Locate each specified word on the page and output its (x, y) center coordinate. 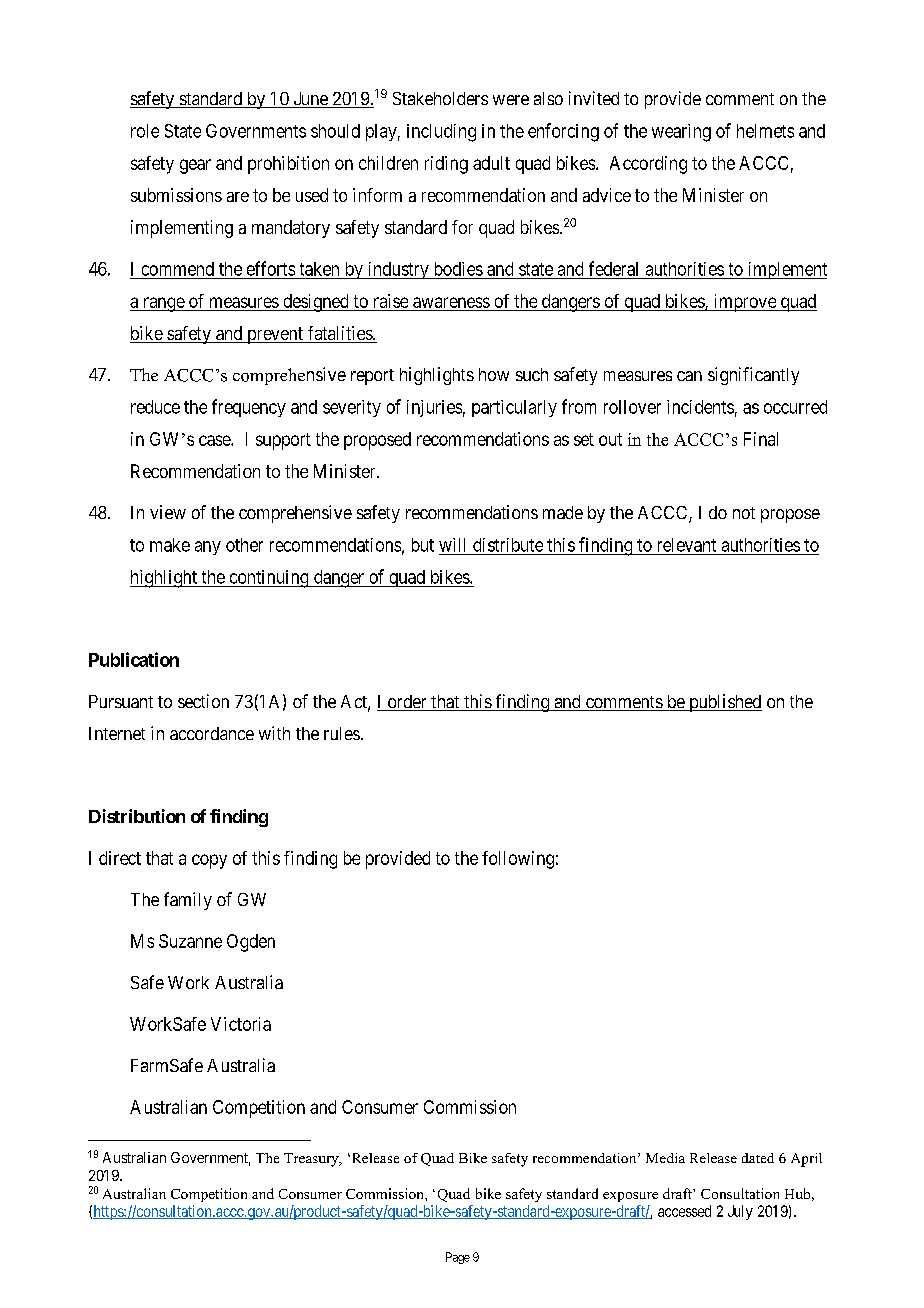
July (740, 1212)
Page (458, 1258)
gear (195, 166)
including (441, 133)
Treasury (312, 1160)
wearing (681, 133)
